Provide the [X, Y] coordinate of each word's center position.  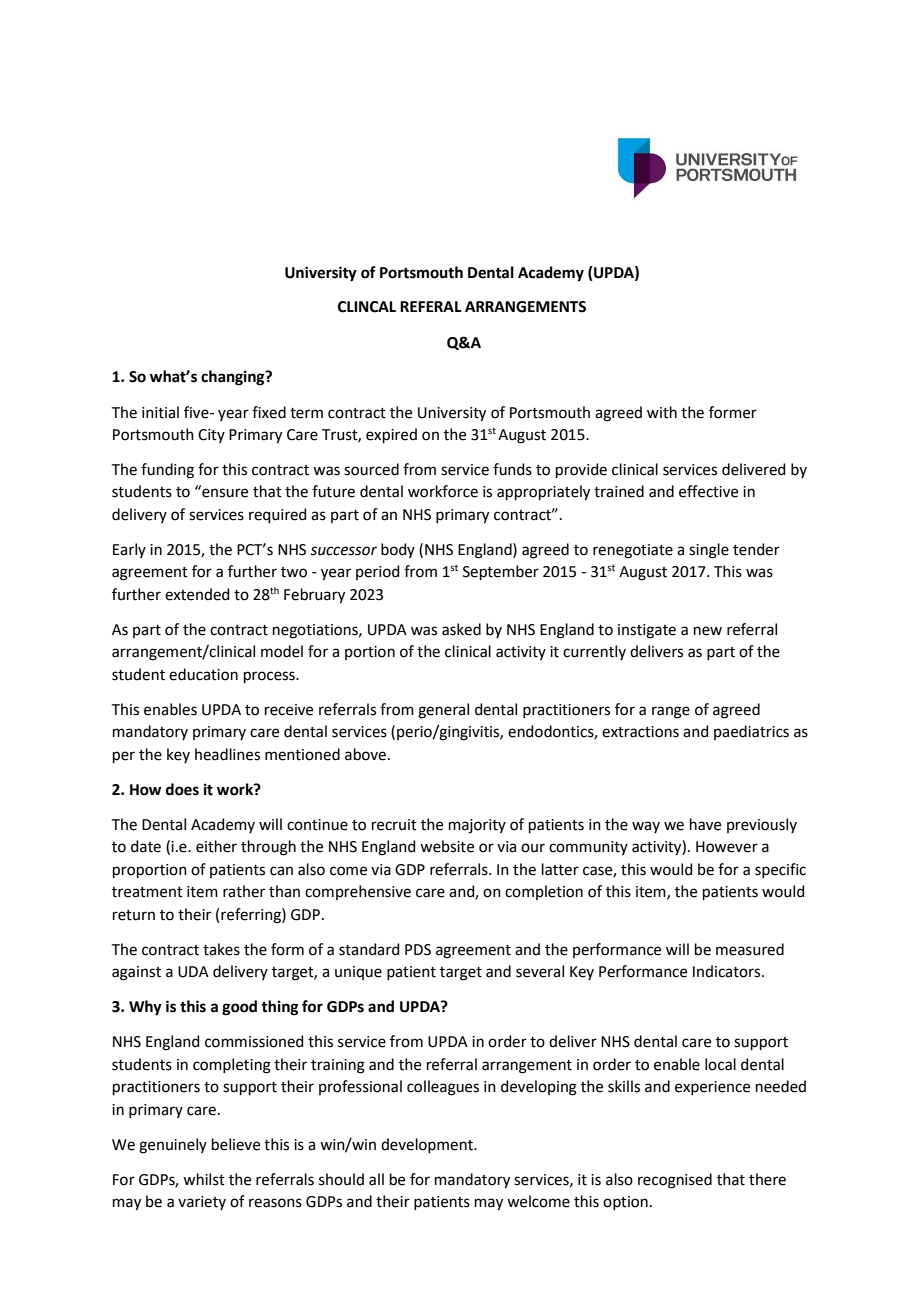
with [662, 412]
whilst [204, 1179]
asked [461, 629]
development [428, 1145]
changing [234, 378]
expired [391, 435]
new [708, 631]
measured [750, 949]
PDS [418, 950]
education [203, 674]
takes [221, 949]
